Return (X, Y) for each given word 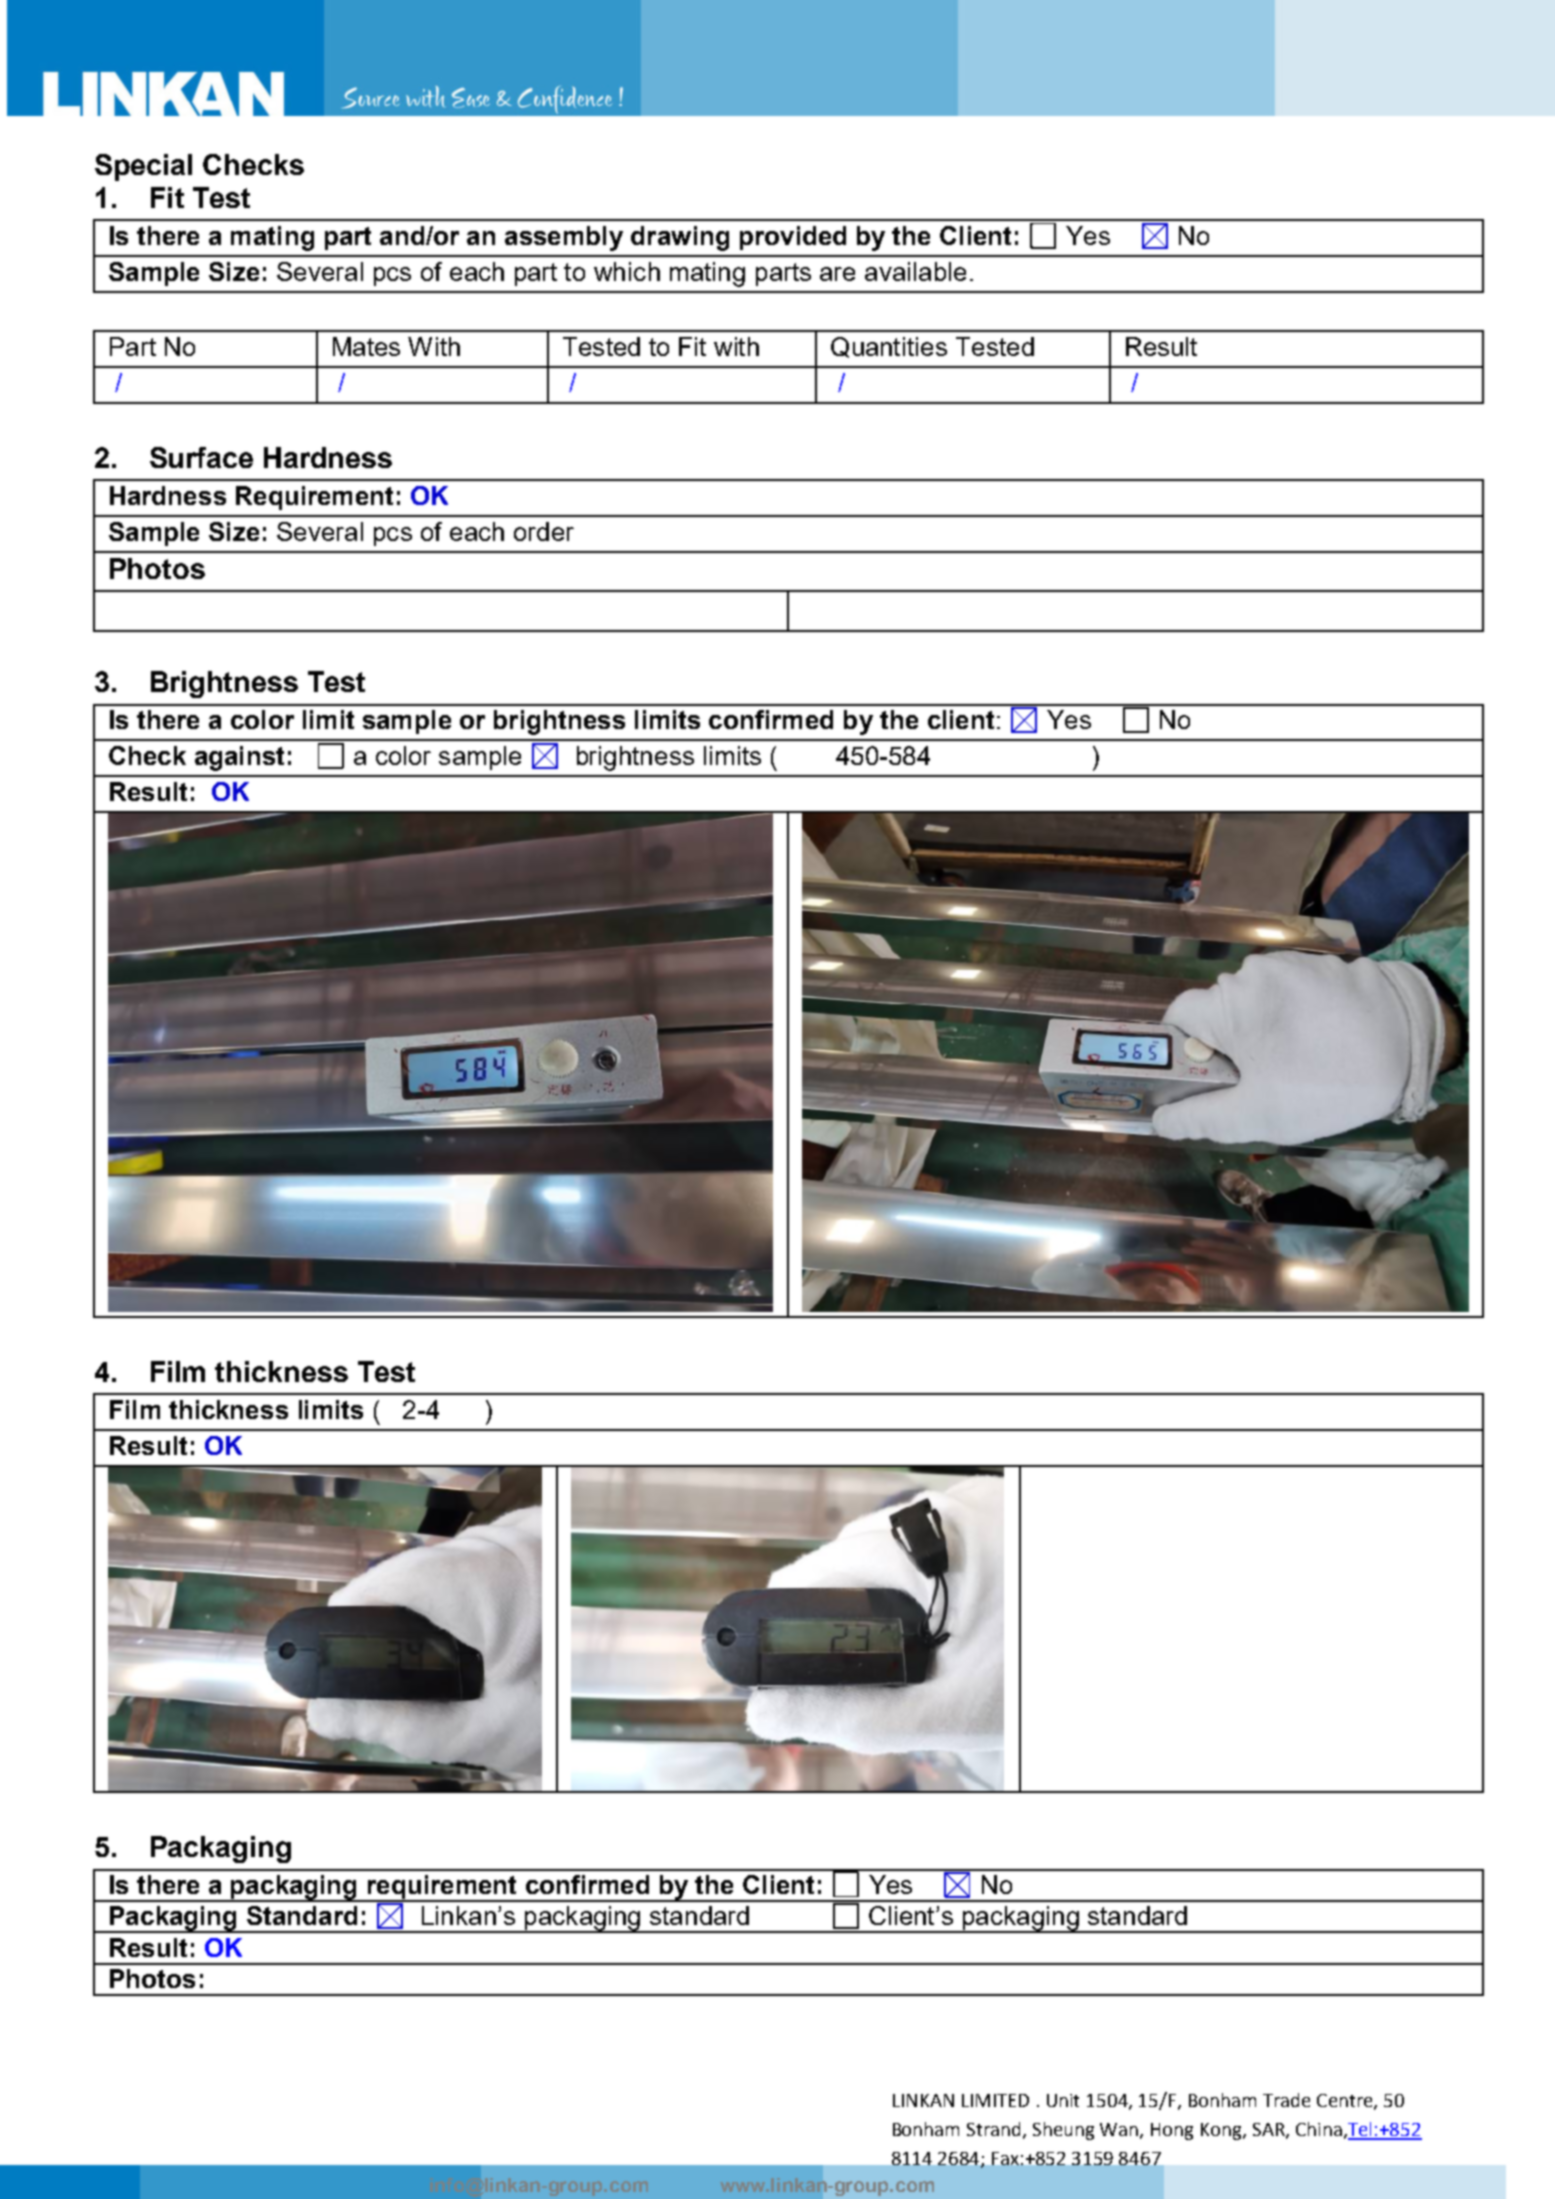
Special (143, 167)
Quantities (889, 347)
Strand (995, 2130)
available (915, 271)
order (544, 531)
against (239, 758)
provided (793, 238)
